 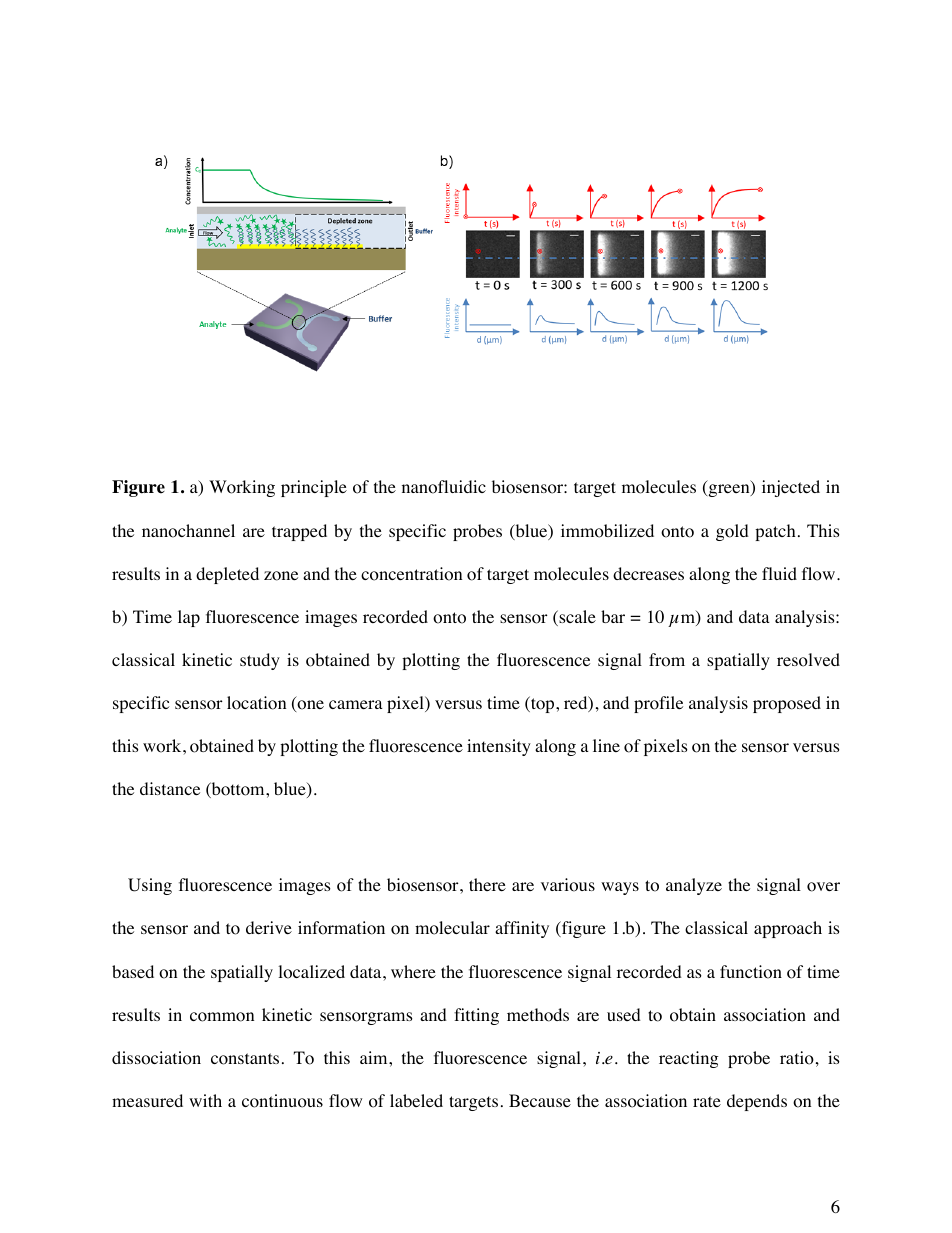 I want to click on there, so click(x=487, y=884).
